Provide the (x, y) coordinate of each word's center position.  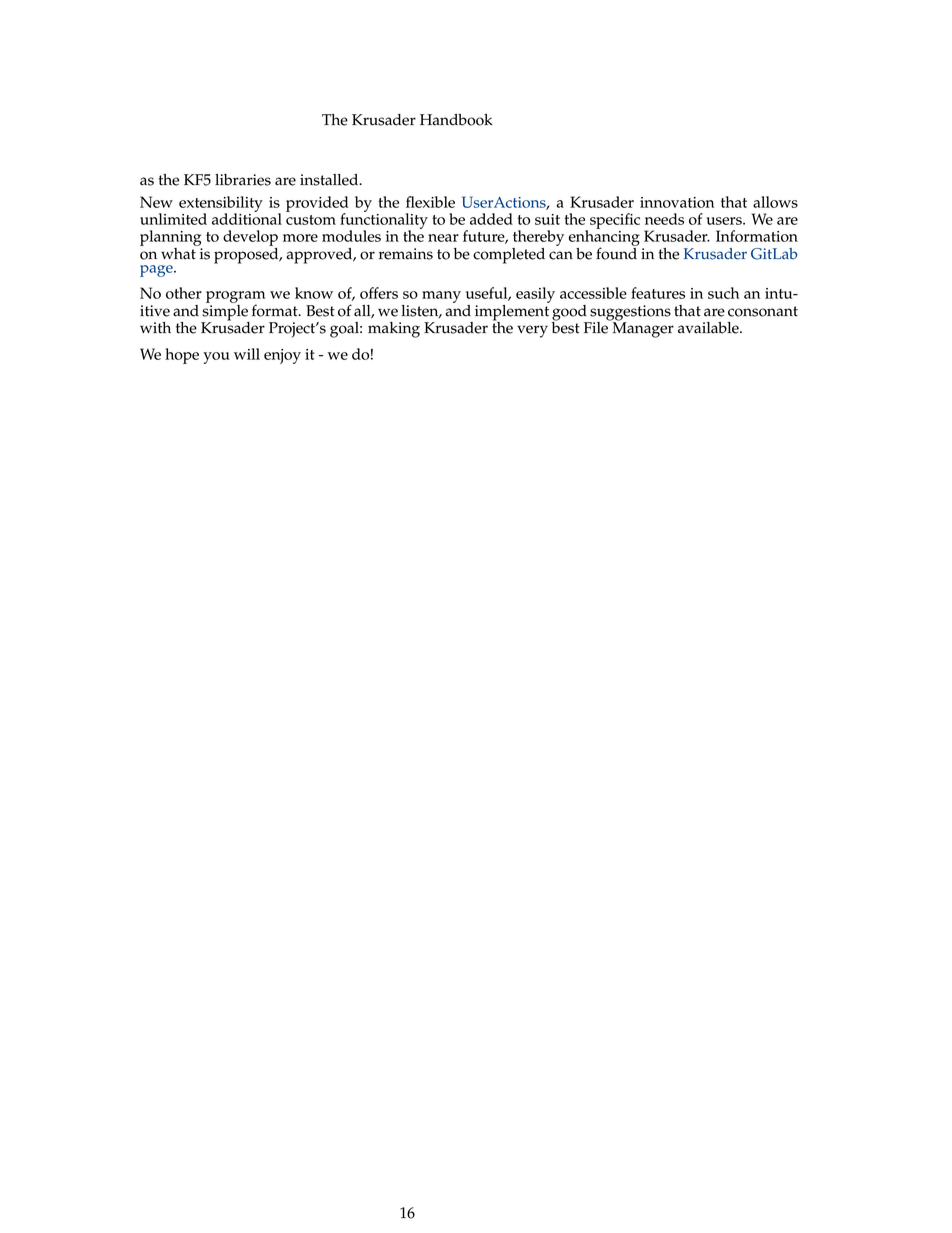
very (532, 331)
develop (250, 239)
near (443, 238)
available (709, 328)
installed (330, 180)
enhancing (604, 238)
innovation (677, 202)
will (247, 354)
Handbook (456, 120)
